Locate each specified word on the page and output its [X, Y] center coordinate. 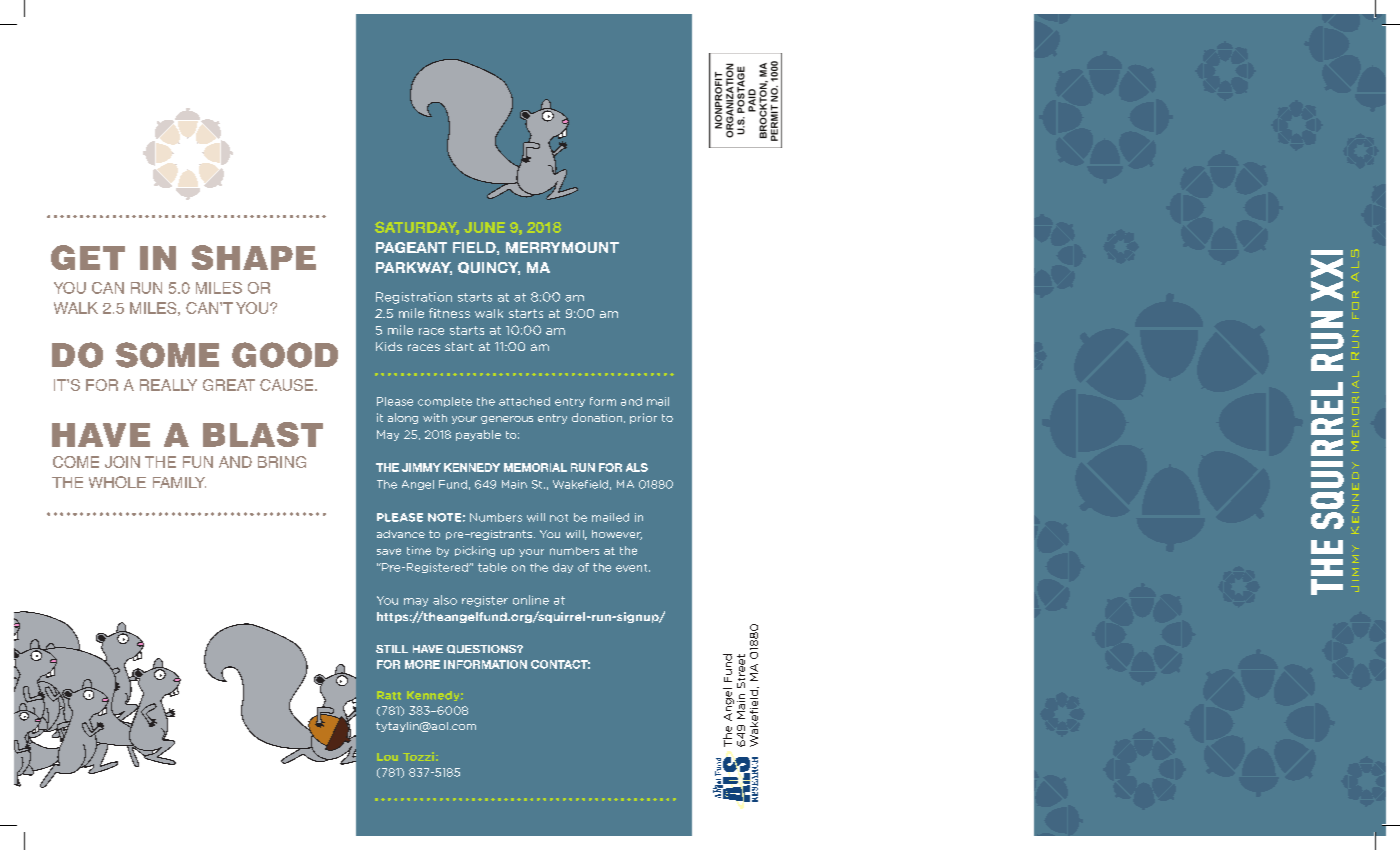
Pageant [411, 247]
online [531, 600]
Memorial [535, 467]
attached [524, 401]
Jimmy [421, 467]
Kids [389, 346]
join [122, 462]
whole [117, 482]
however [617, 535]
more [422, 664]
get [88, 257]
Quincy [489, 268]
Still [392, 649]
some [167, 355]
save [389, 551]
